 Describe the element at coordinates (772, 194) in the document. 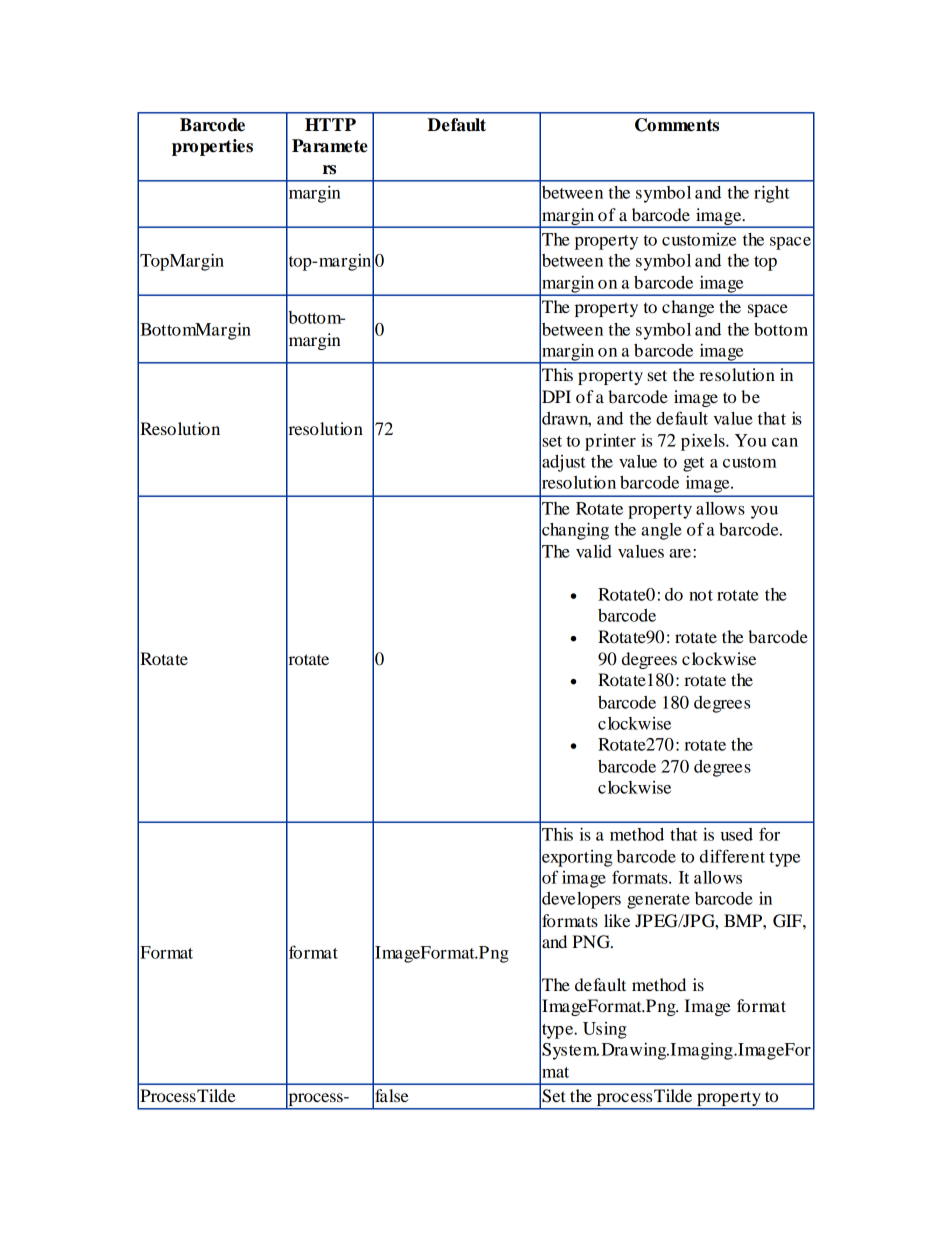

I see `right` at that location.
